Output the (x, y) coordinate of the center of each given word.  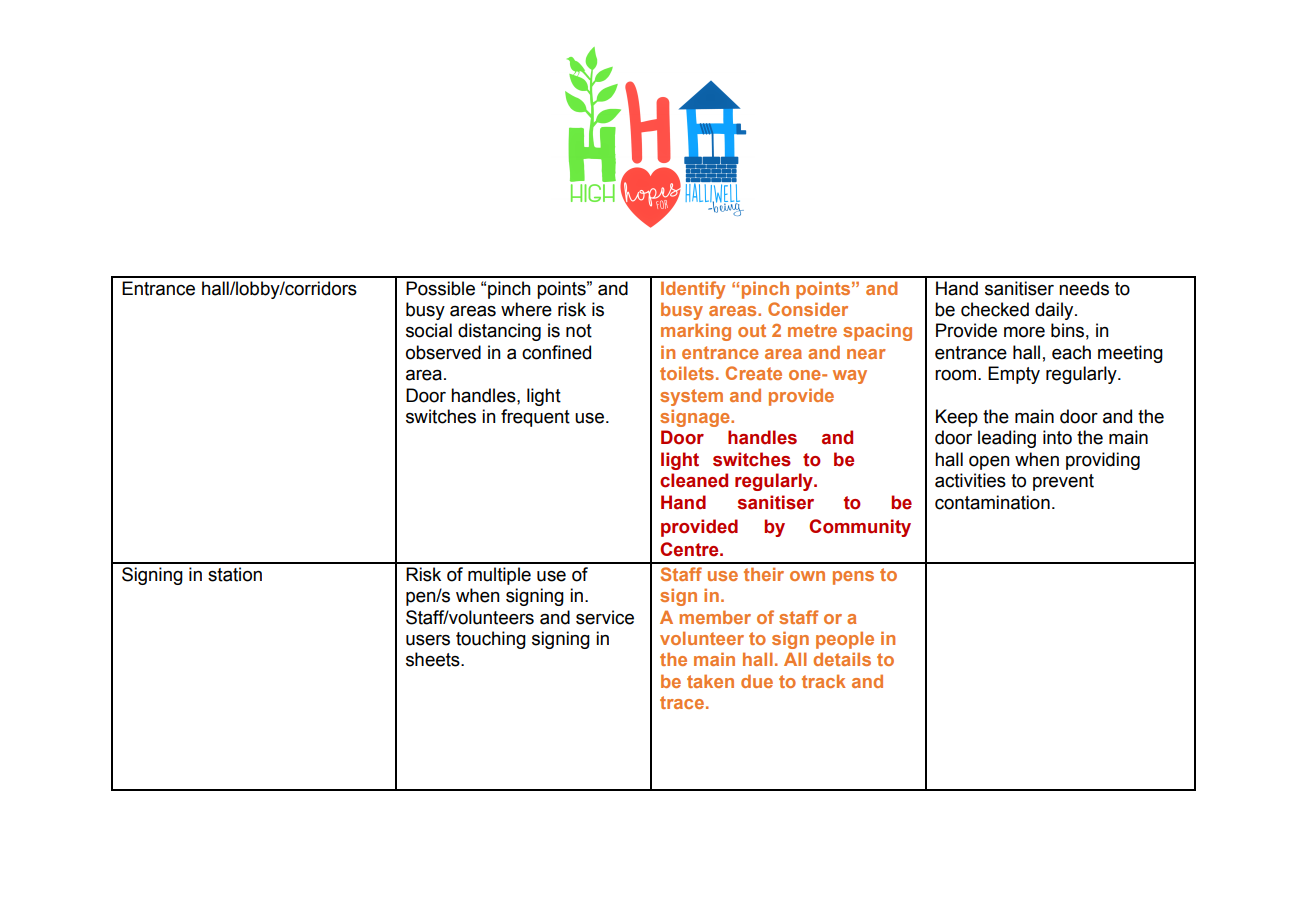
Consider (808, 309)
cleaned (694, 480)
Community (860, 528)
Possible (440, 288)
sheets (434, 659)
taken (710, 681)
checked (995, 309)
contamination (992, 502)
